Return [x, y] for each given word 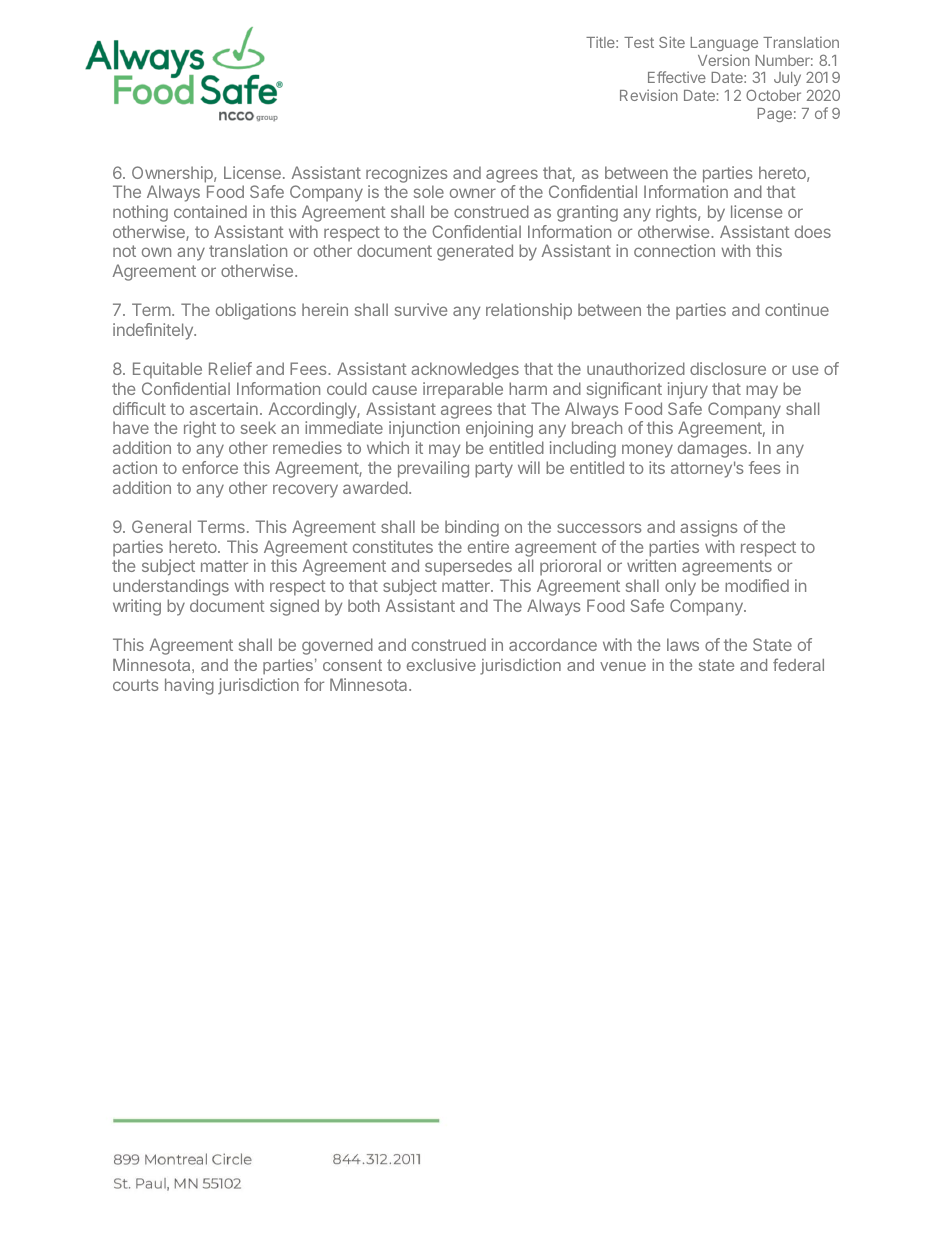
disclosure [728, 368]
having [189, 686]
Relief [230, 368]
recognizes [407, 174]
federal [798, 664]
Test [639, 42]
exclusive [441, 665]
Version [724, 60]
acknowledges [465, 370]
